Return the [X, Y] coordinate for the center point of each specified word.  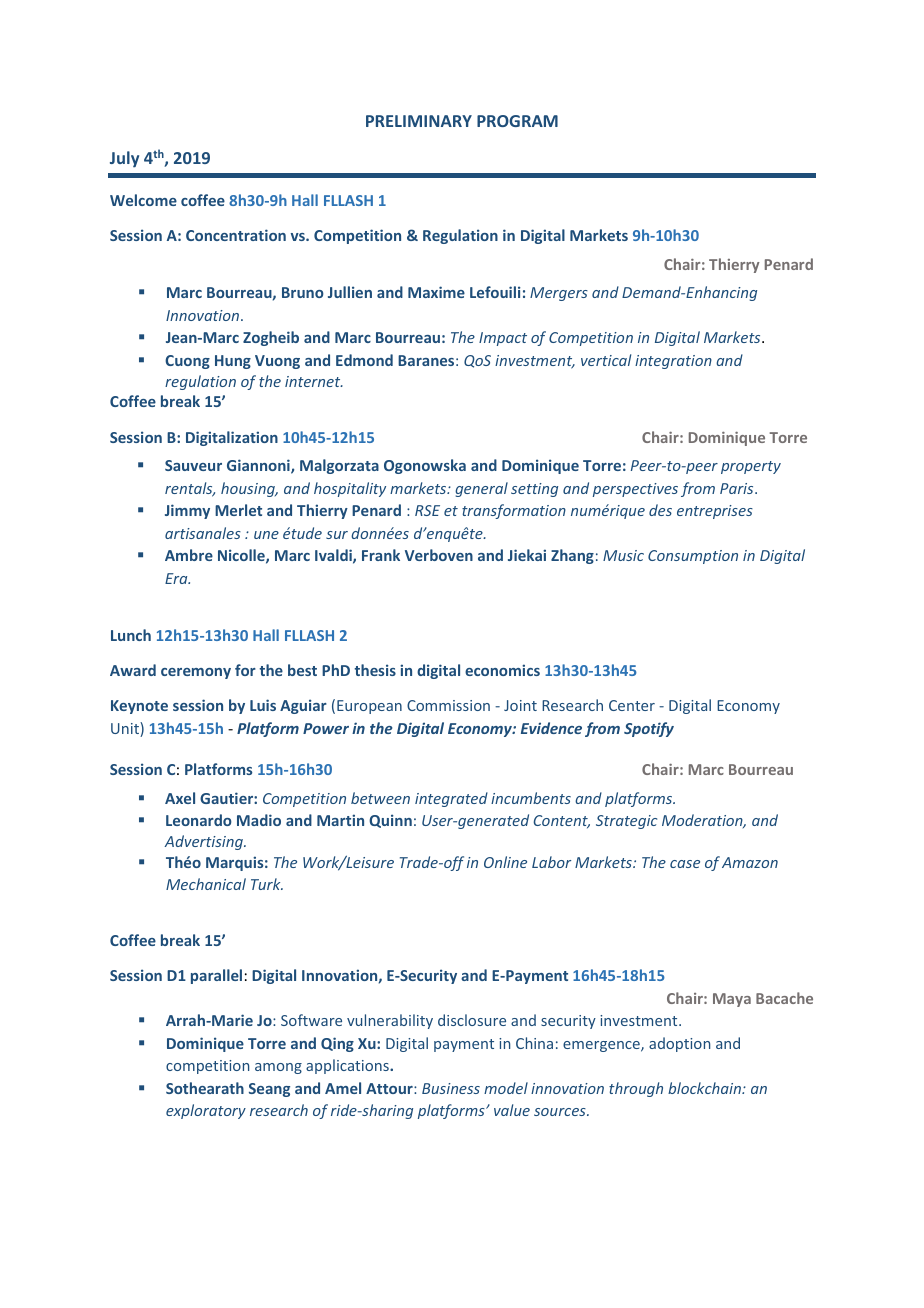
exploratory [206, 1111]
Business [451, 1088]
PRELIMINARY [419, 121]
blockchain [705, 1088]
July [124, 159]
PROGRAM [517, 121]
